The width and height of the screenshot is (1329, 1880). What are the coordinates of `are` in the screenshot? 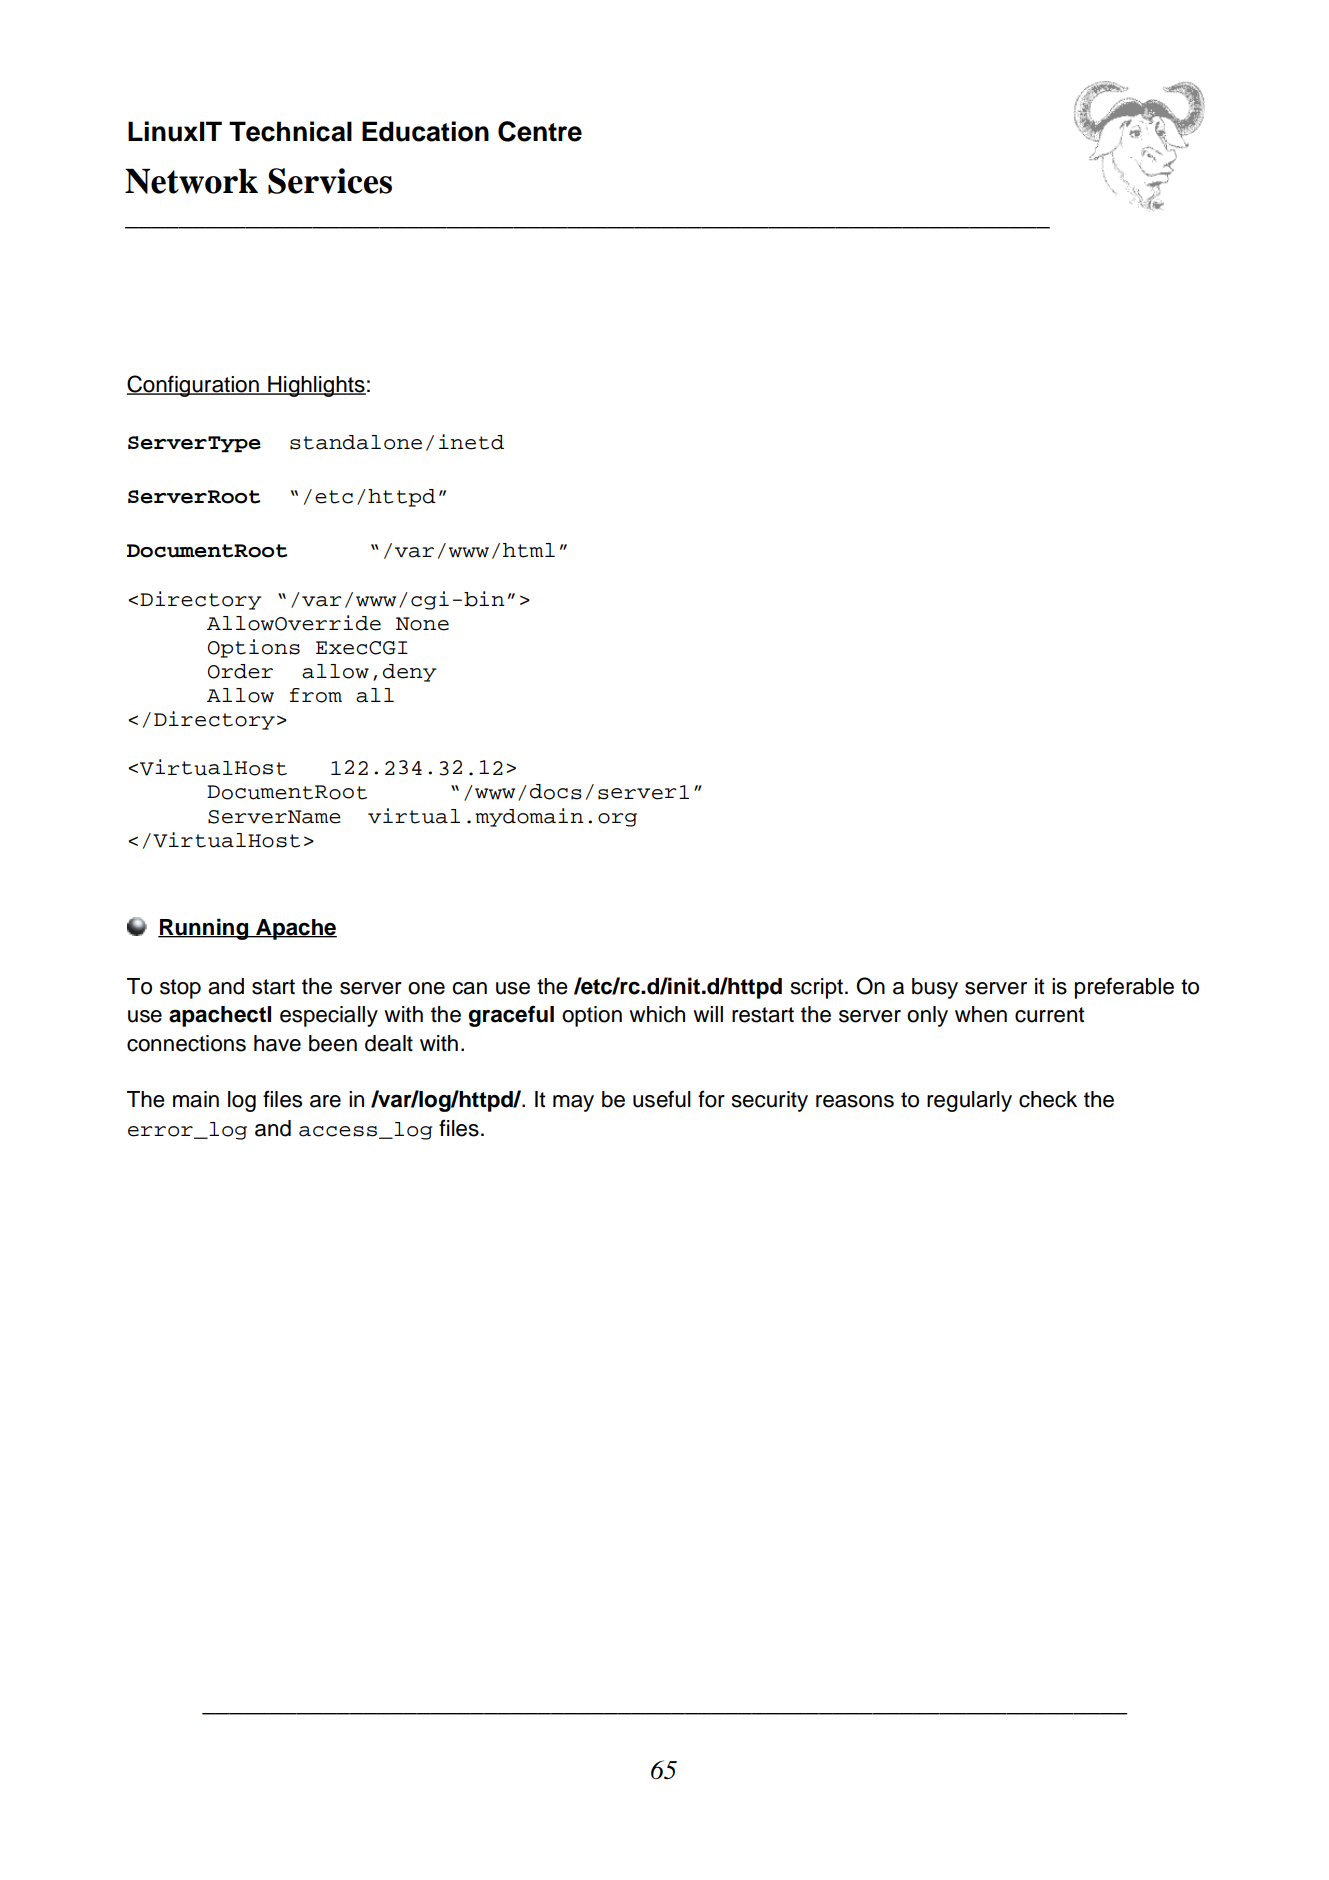 It's located at (325, 1101).
